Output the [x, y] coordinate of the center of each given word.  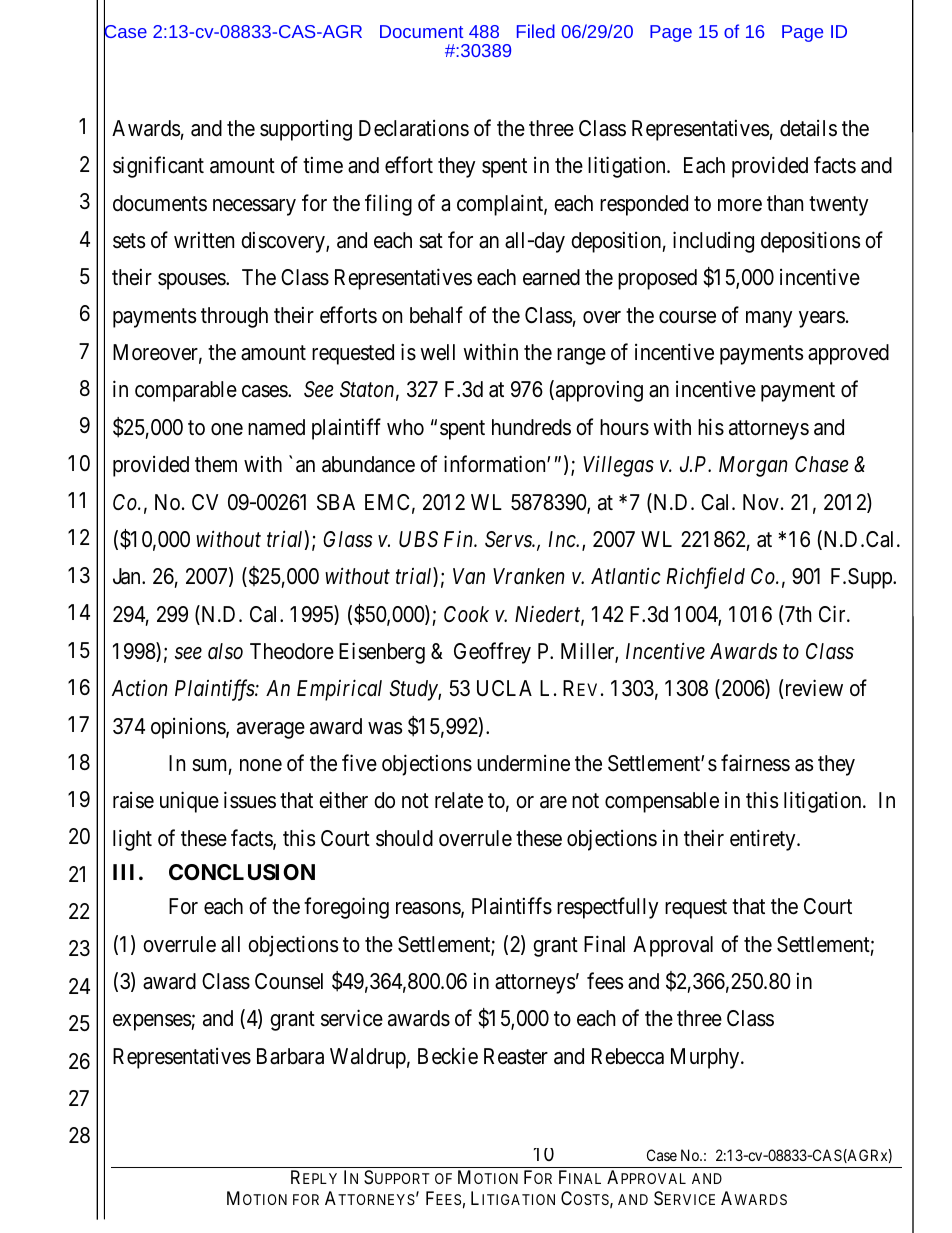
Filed [536, 31]
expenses [152, 1022]
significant [158, 167]
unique [189, 802]
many [769, 319]
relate [459, 800]
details [808, 128]
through [234, 317]
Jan [128, 576]
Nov [761, 502]
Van [469, 576]
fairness [755, 763]
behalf [436, 315]
